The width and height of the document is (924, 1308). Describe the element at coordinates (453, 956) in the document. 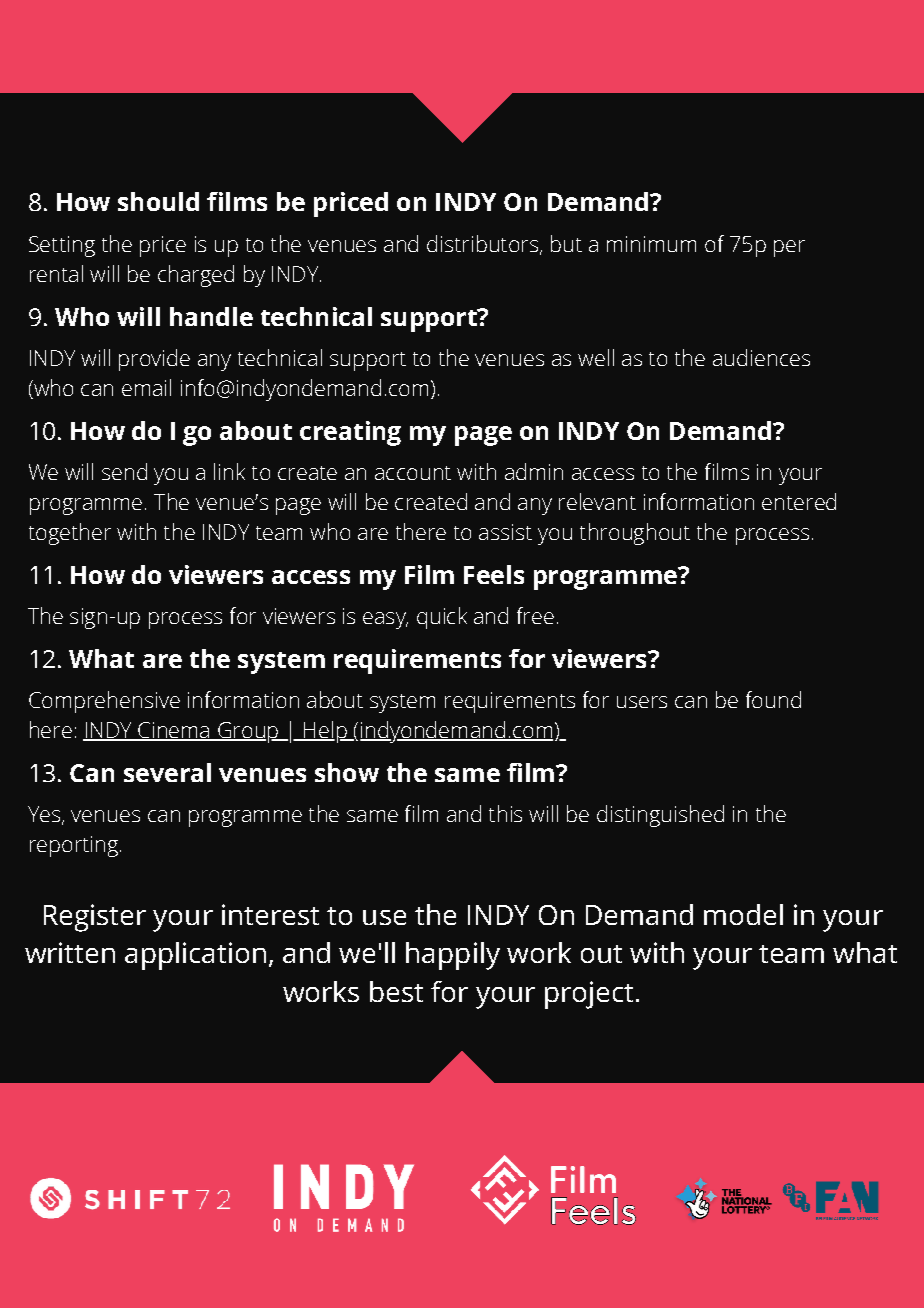

I see `happily` at that location.
